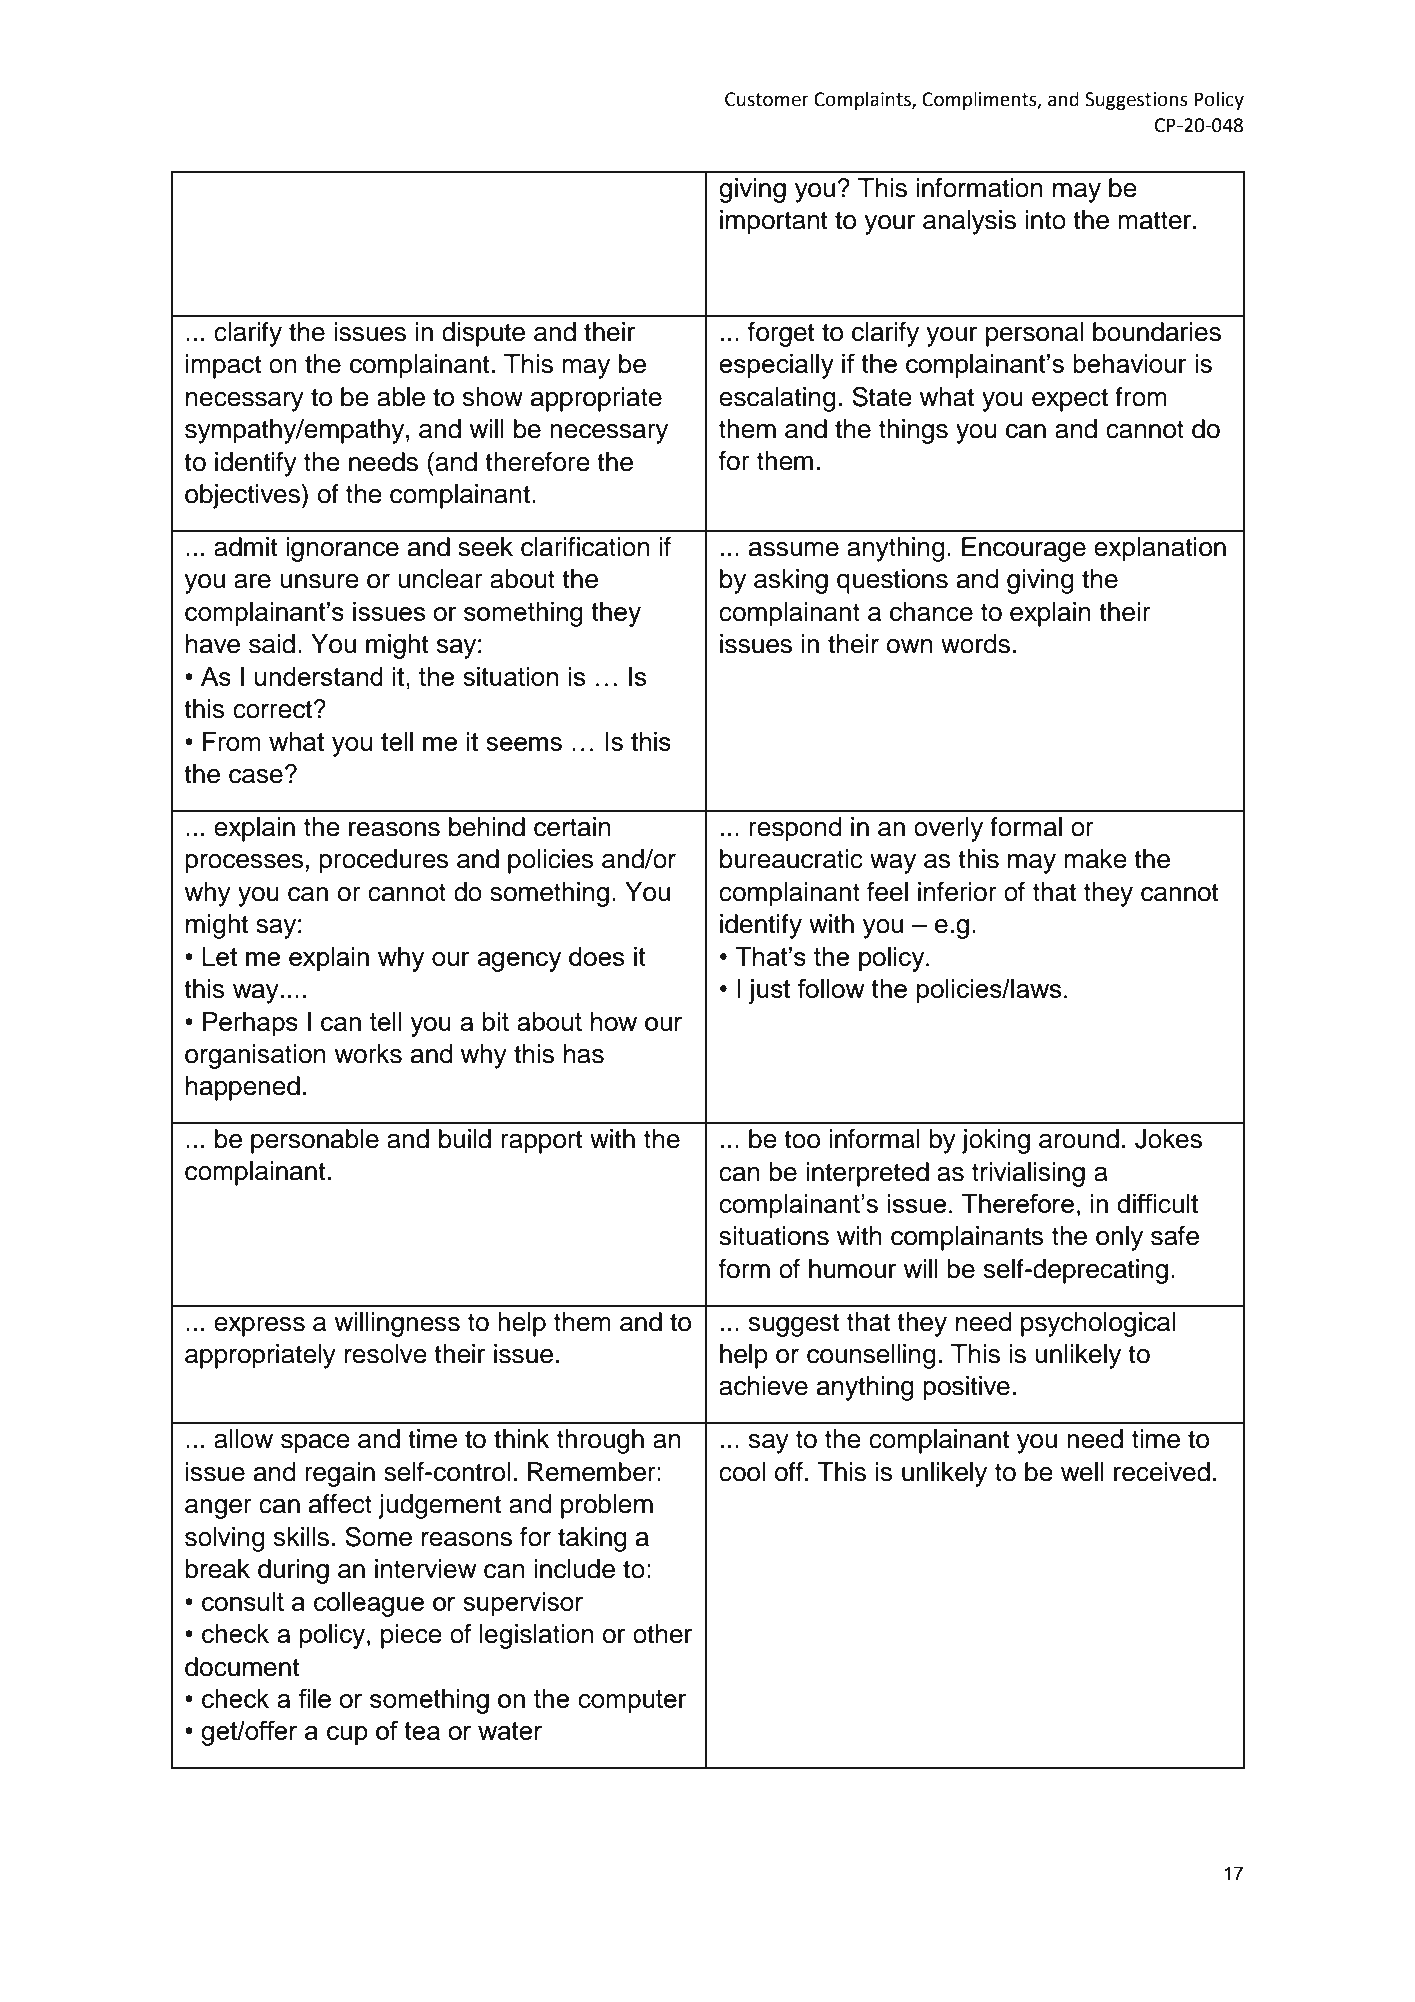 This screenshot has width=1415, height=2002. I want to click on file, so click(314, 1698).
